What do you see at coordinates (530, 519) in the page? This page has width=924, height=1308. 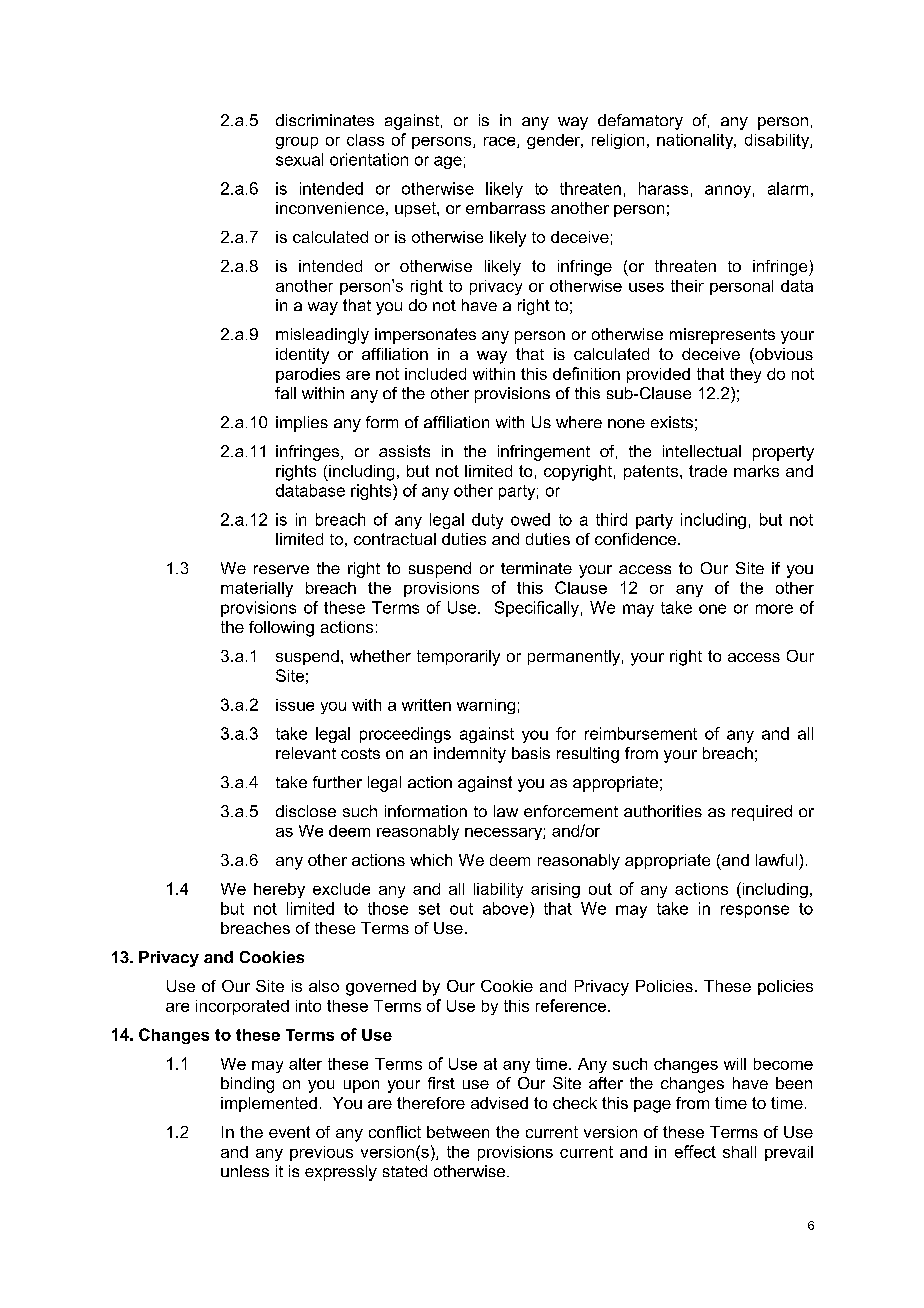 I see `owed` at bounding box center [530, 519].
